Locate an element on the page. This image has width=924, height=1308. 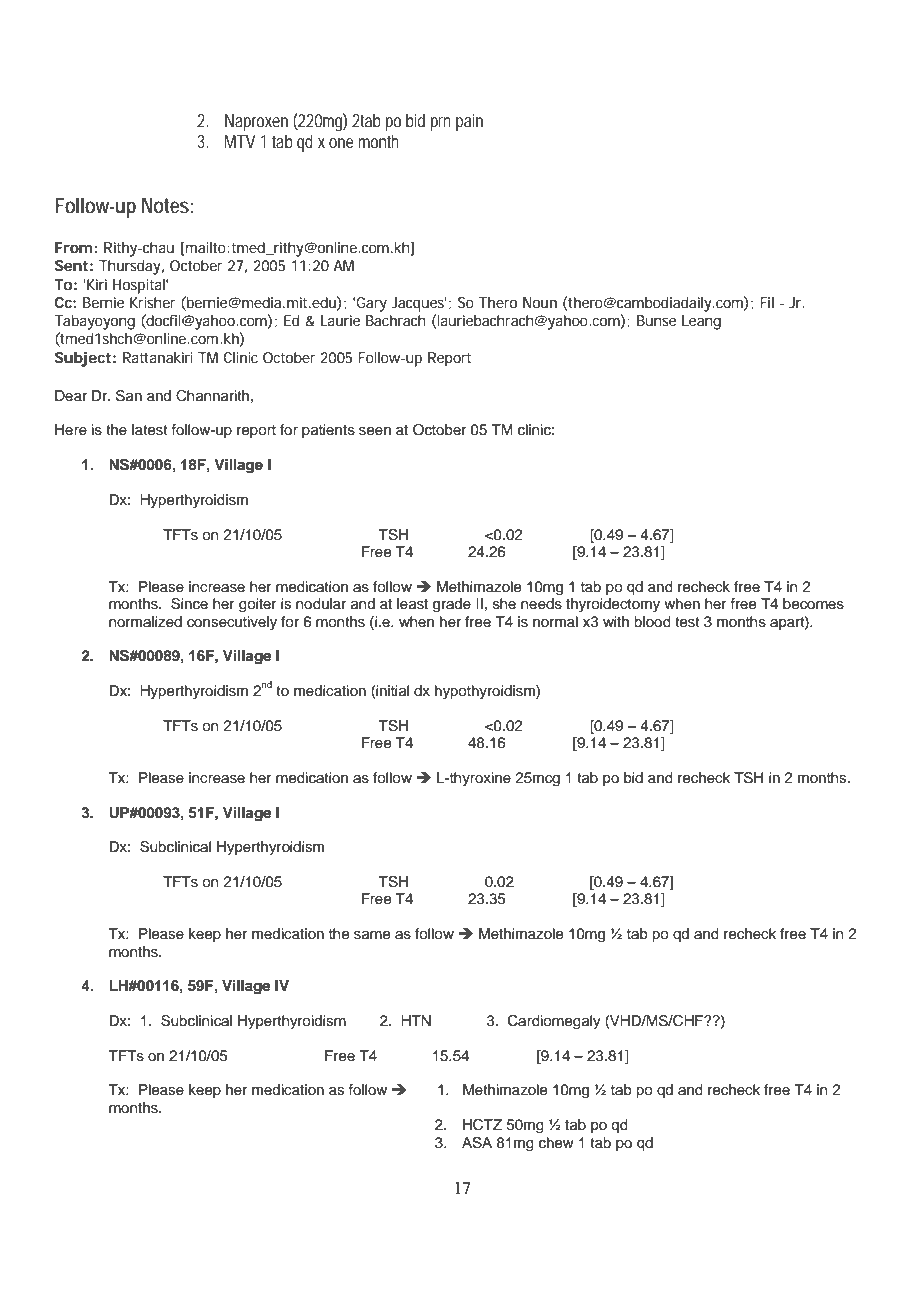
prn is located at coordinates (441, 124).
